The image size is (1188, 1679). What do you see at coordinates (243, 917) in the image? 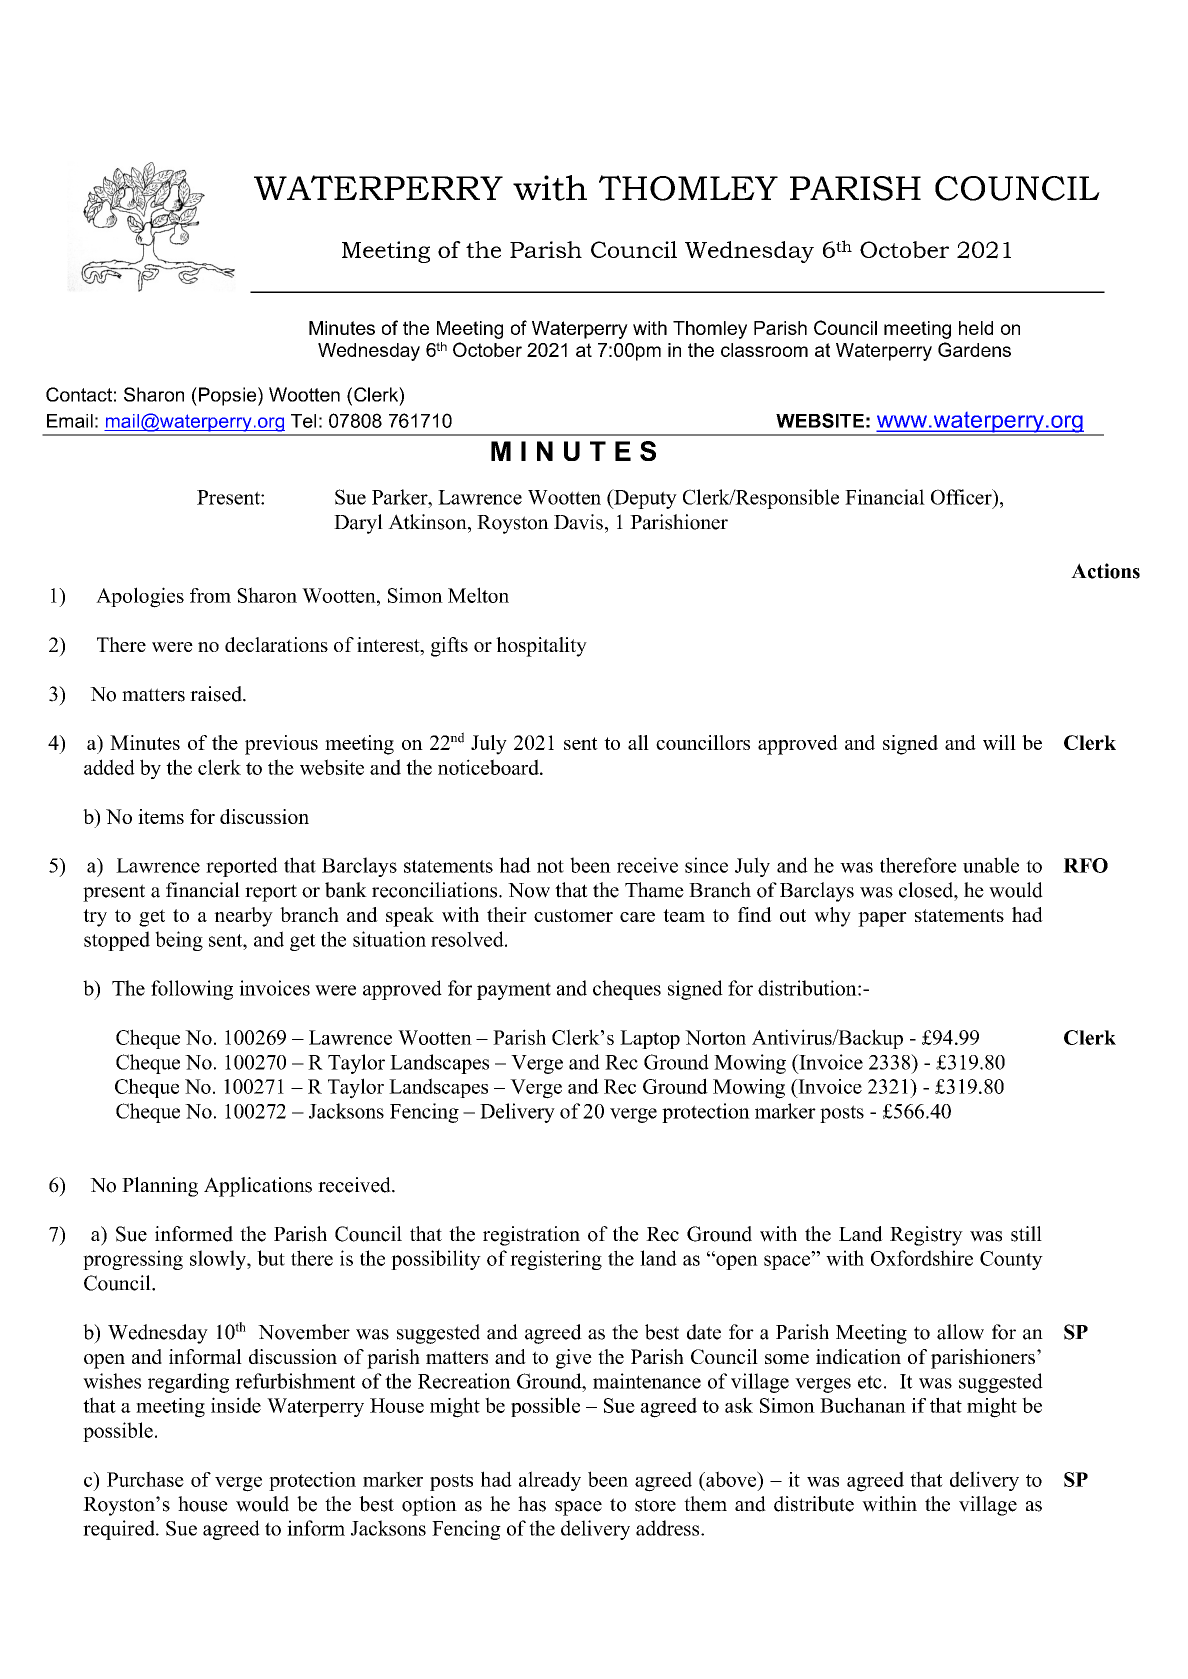
I see `nearby` at bounding box center [243, 917].
